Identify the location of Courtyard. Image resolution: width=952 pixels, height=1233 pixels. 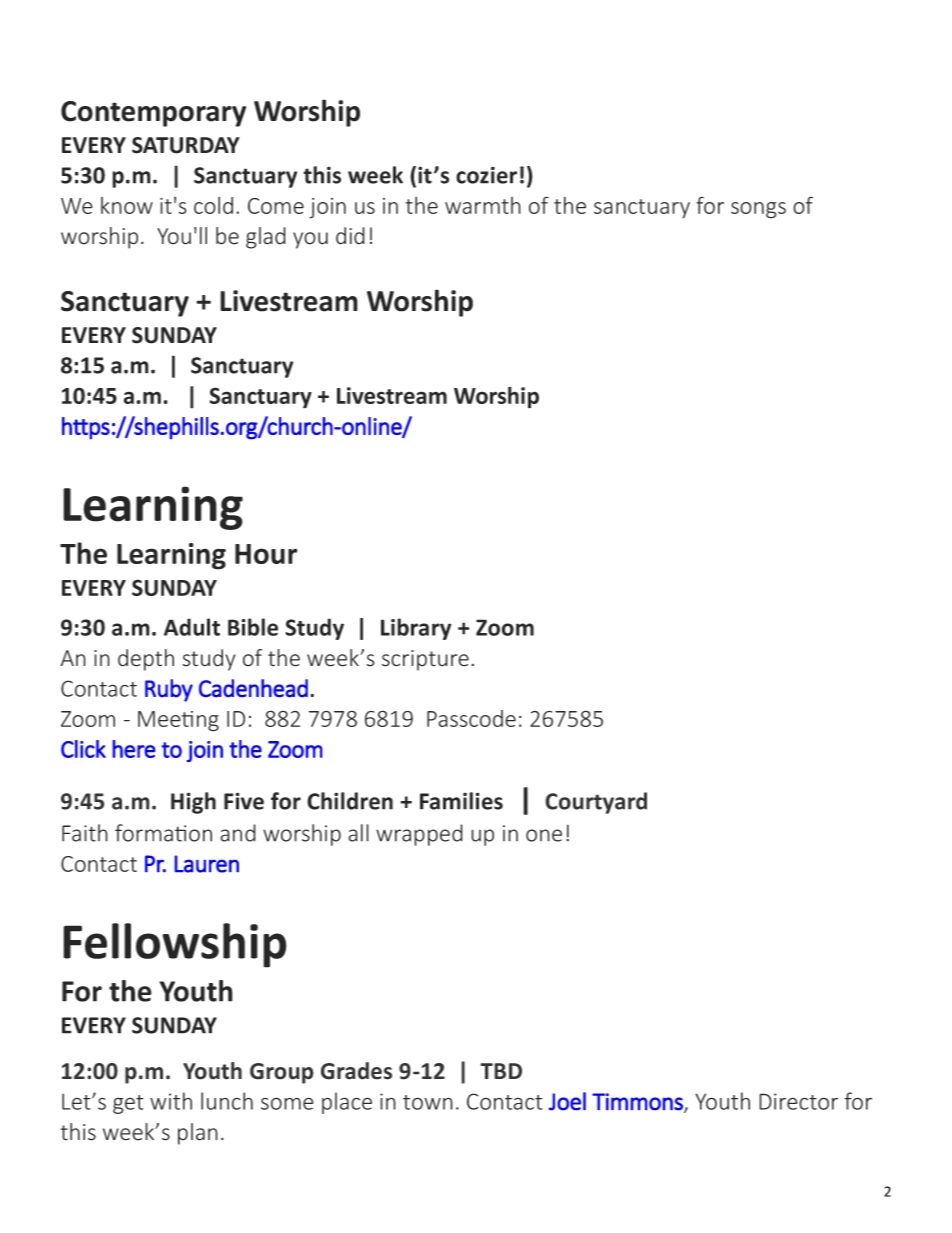
(596, 803).
